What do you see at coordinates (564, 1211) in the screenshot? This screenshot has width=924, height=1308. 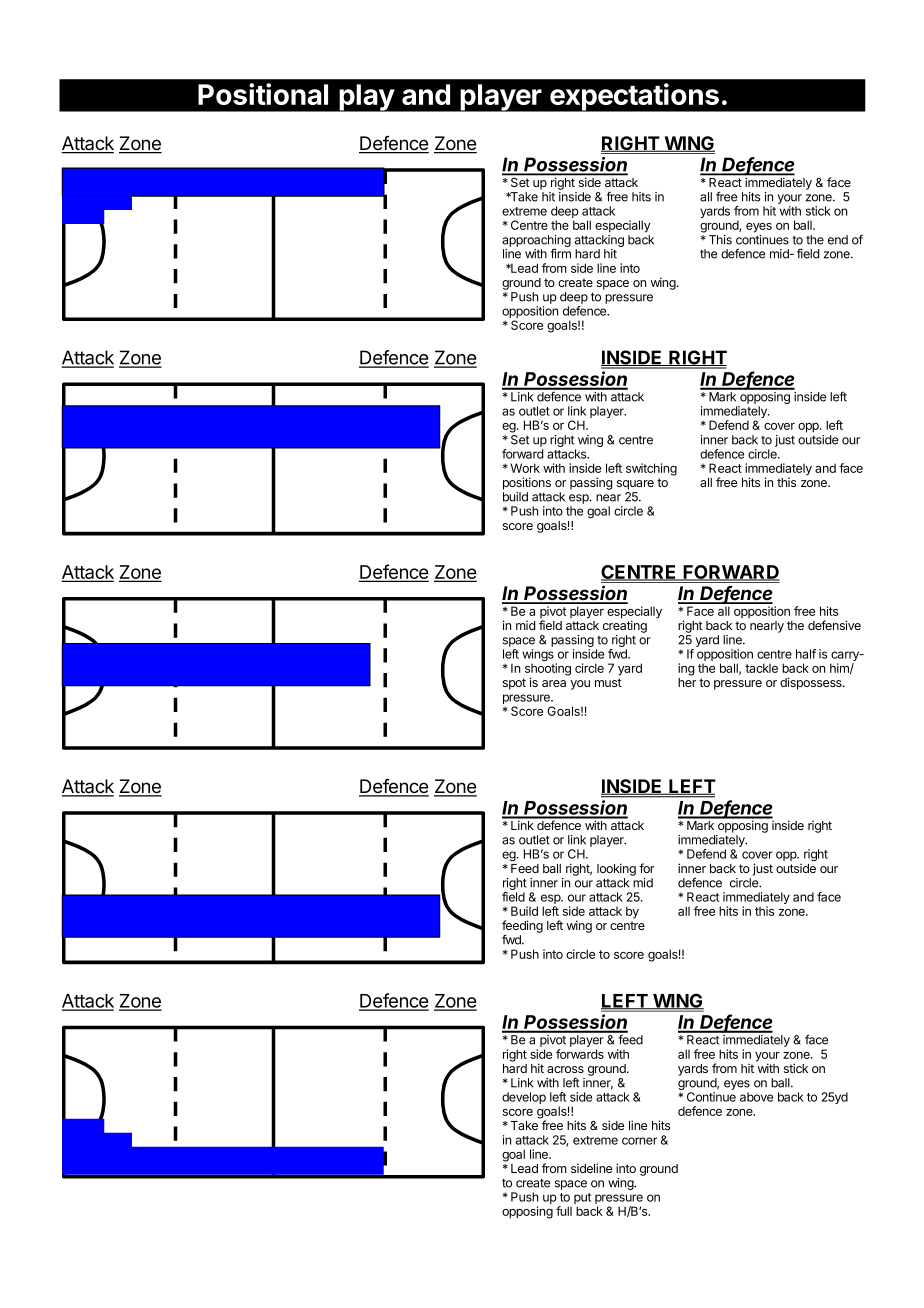 I see `full` at bounding box center [564, 1211].
